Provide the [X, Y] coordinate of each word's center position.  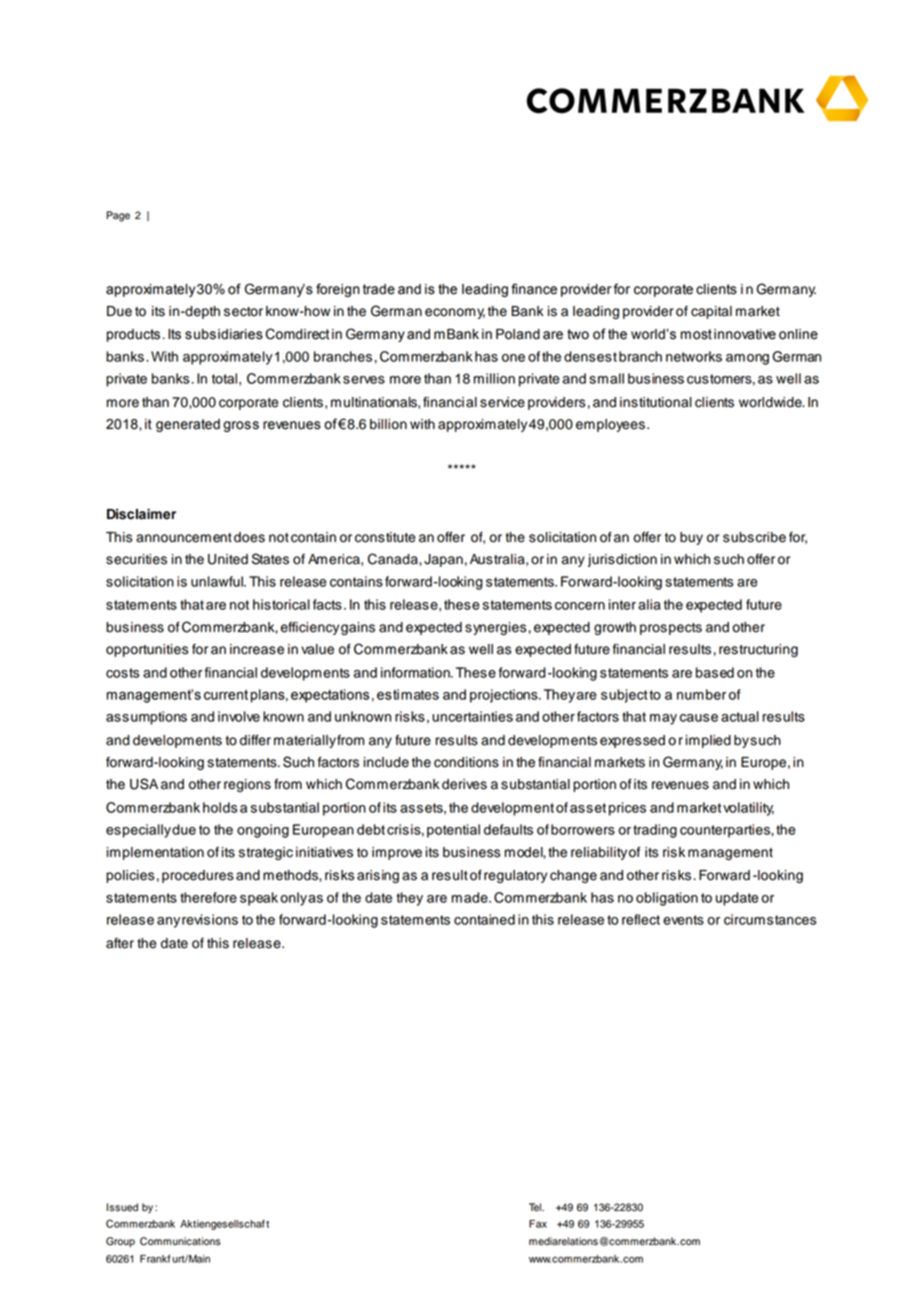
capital [711, 312]
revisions [210, 919]
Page [118, 216]
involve [239, 716]
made [471, 897]
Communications [180, 1241]
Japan [443, 560]
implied [708, 741]
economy [455, 313]
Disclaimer [141, 514]
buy [691, 538]
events [683, 920]
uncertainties [472, 716]
